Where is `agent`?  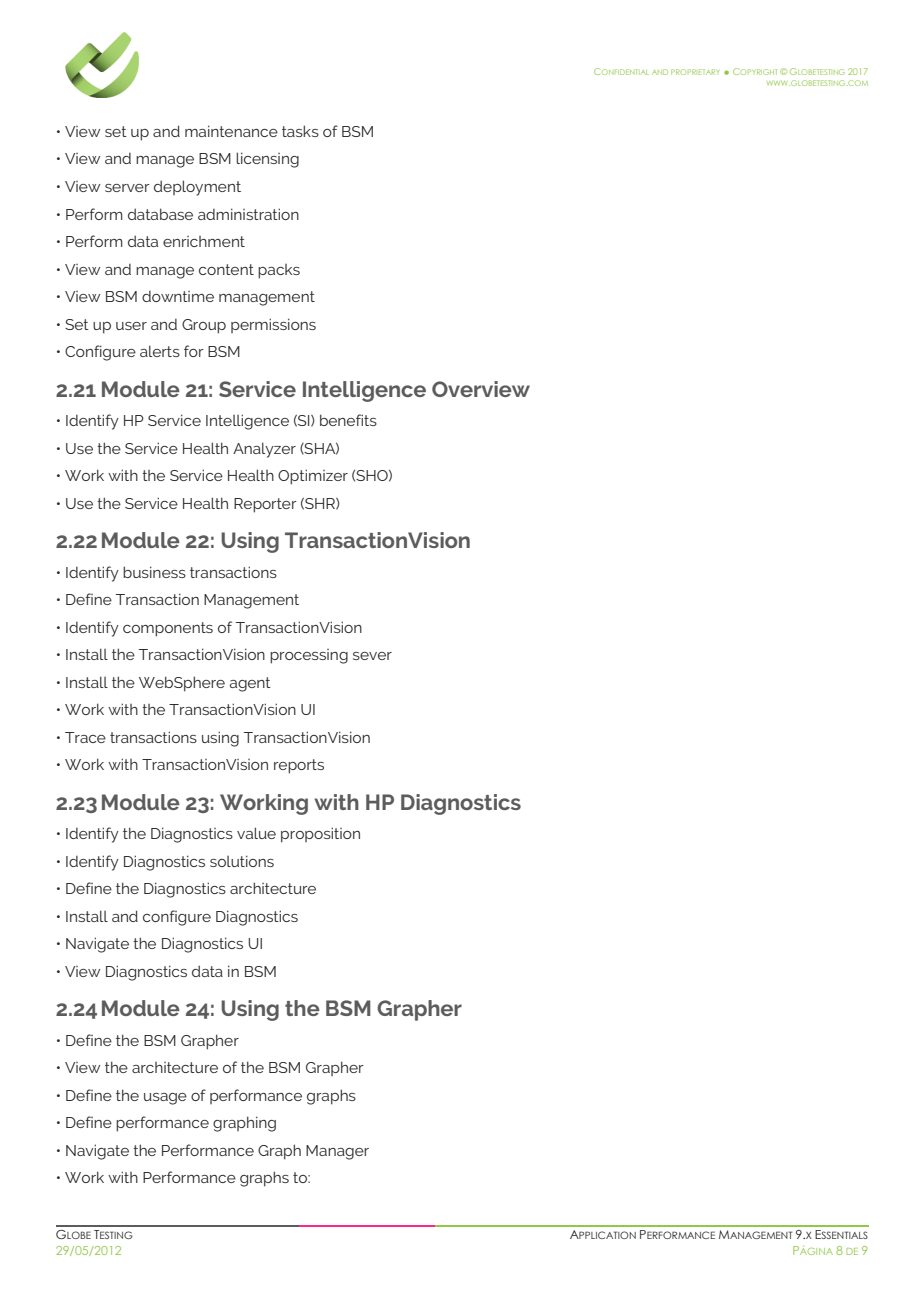
agent is located at coordinates (250, 684).
